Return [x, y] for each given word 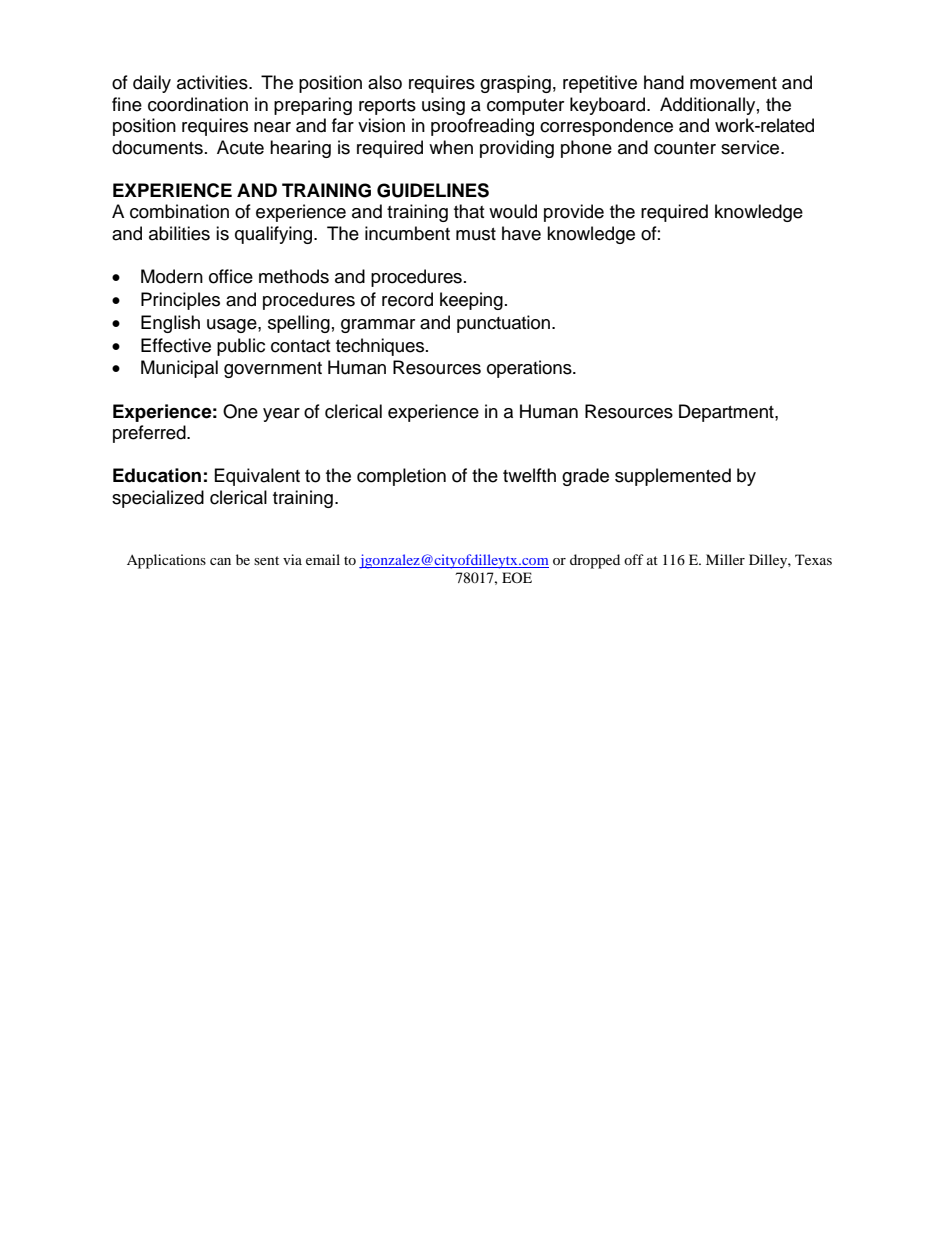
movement [733, 83]
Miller [725, 559]
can [220, 561]
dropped [595, 561]
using [443, 106]
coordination [198, 104]
